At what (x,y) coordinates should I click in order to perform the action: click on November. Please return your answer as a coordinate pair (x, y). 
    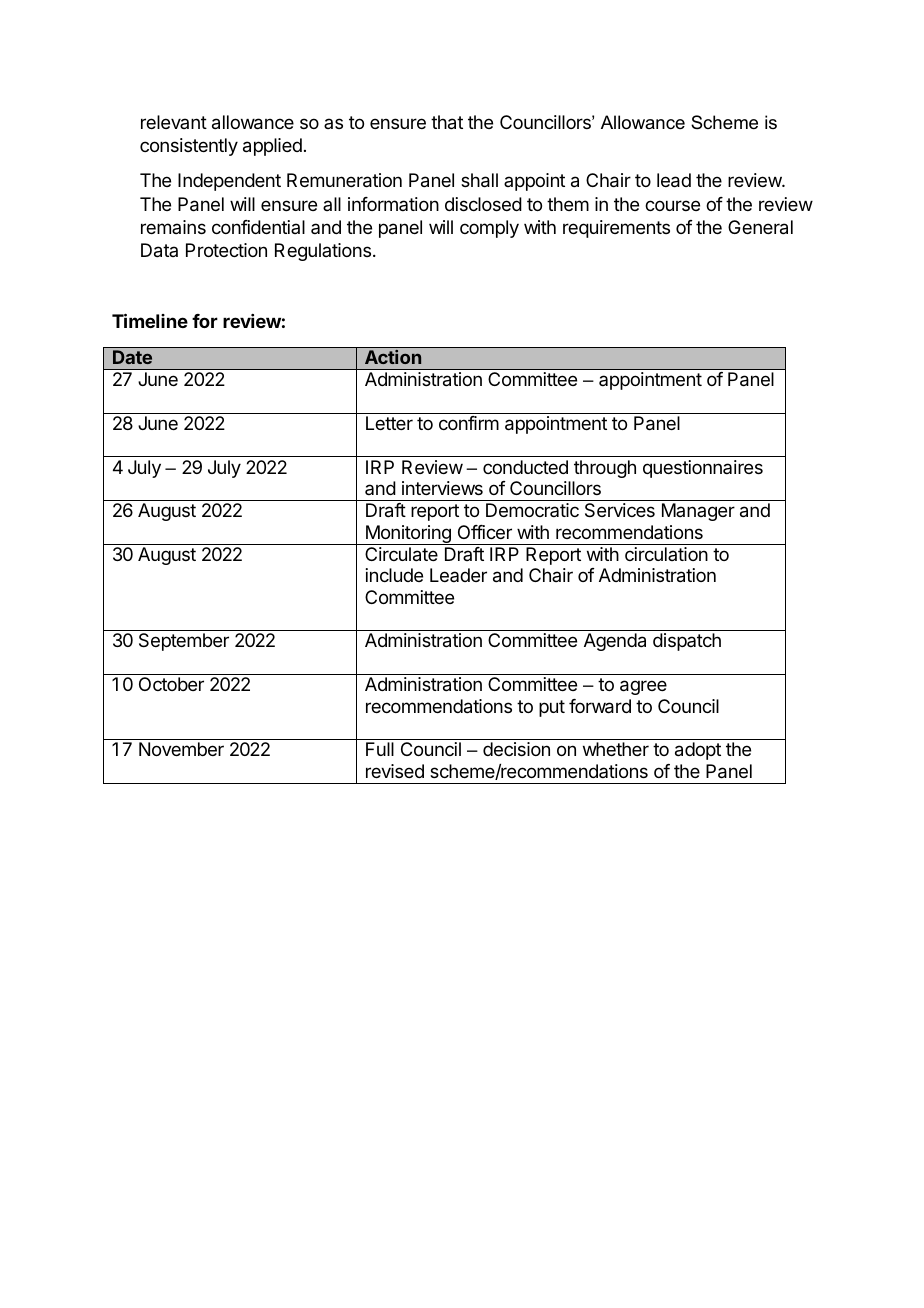
    Looking at the image, I should click on (181, 749).
